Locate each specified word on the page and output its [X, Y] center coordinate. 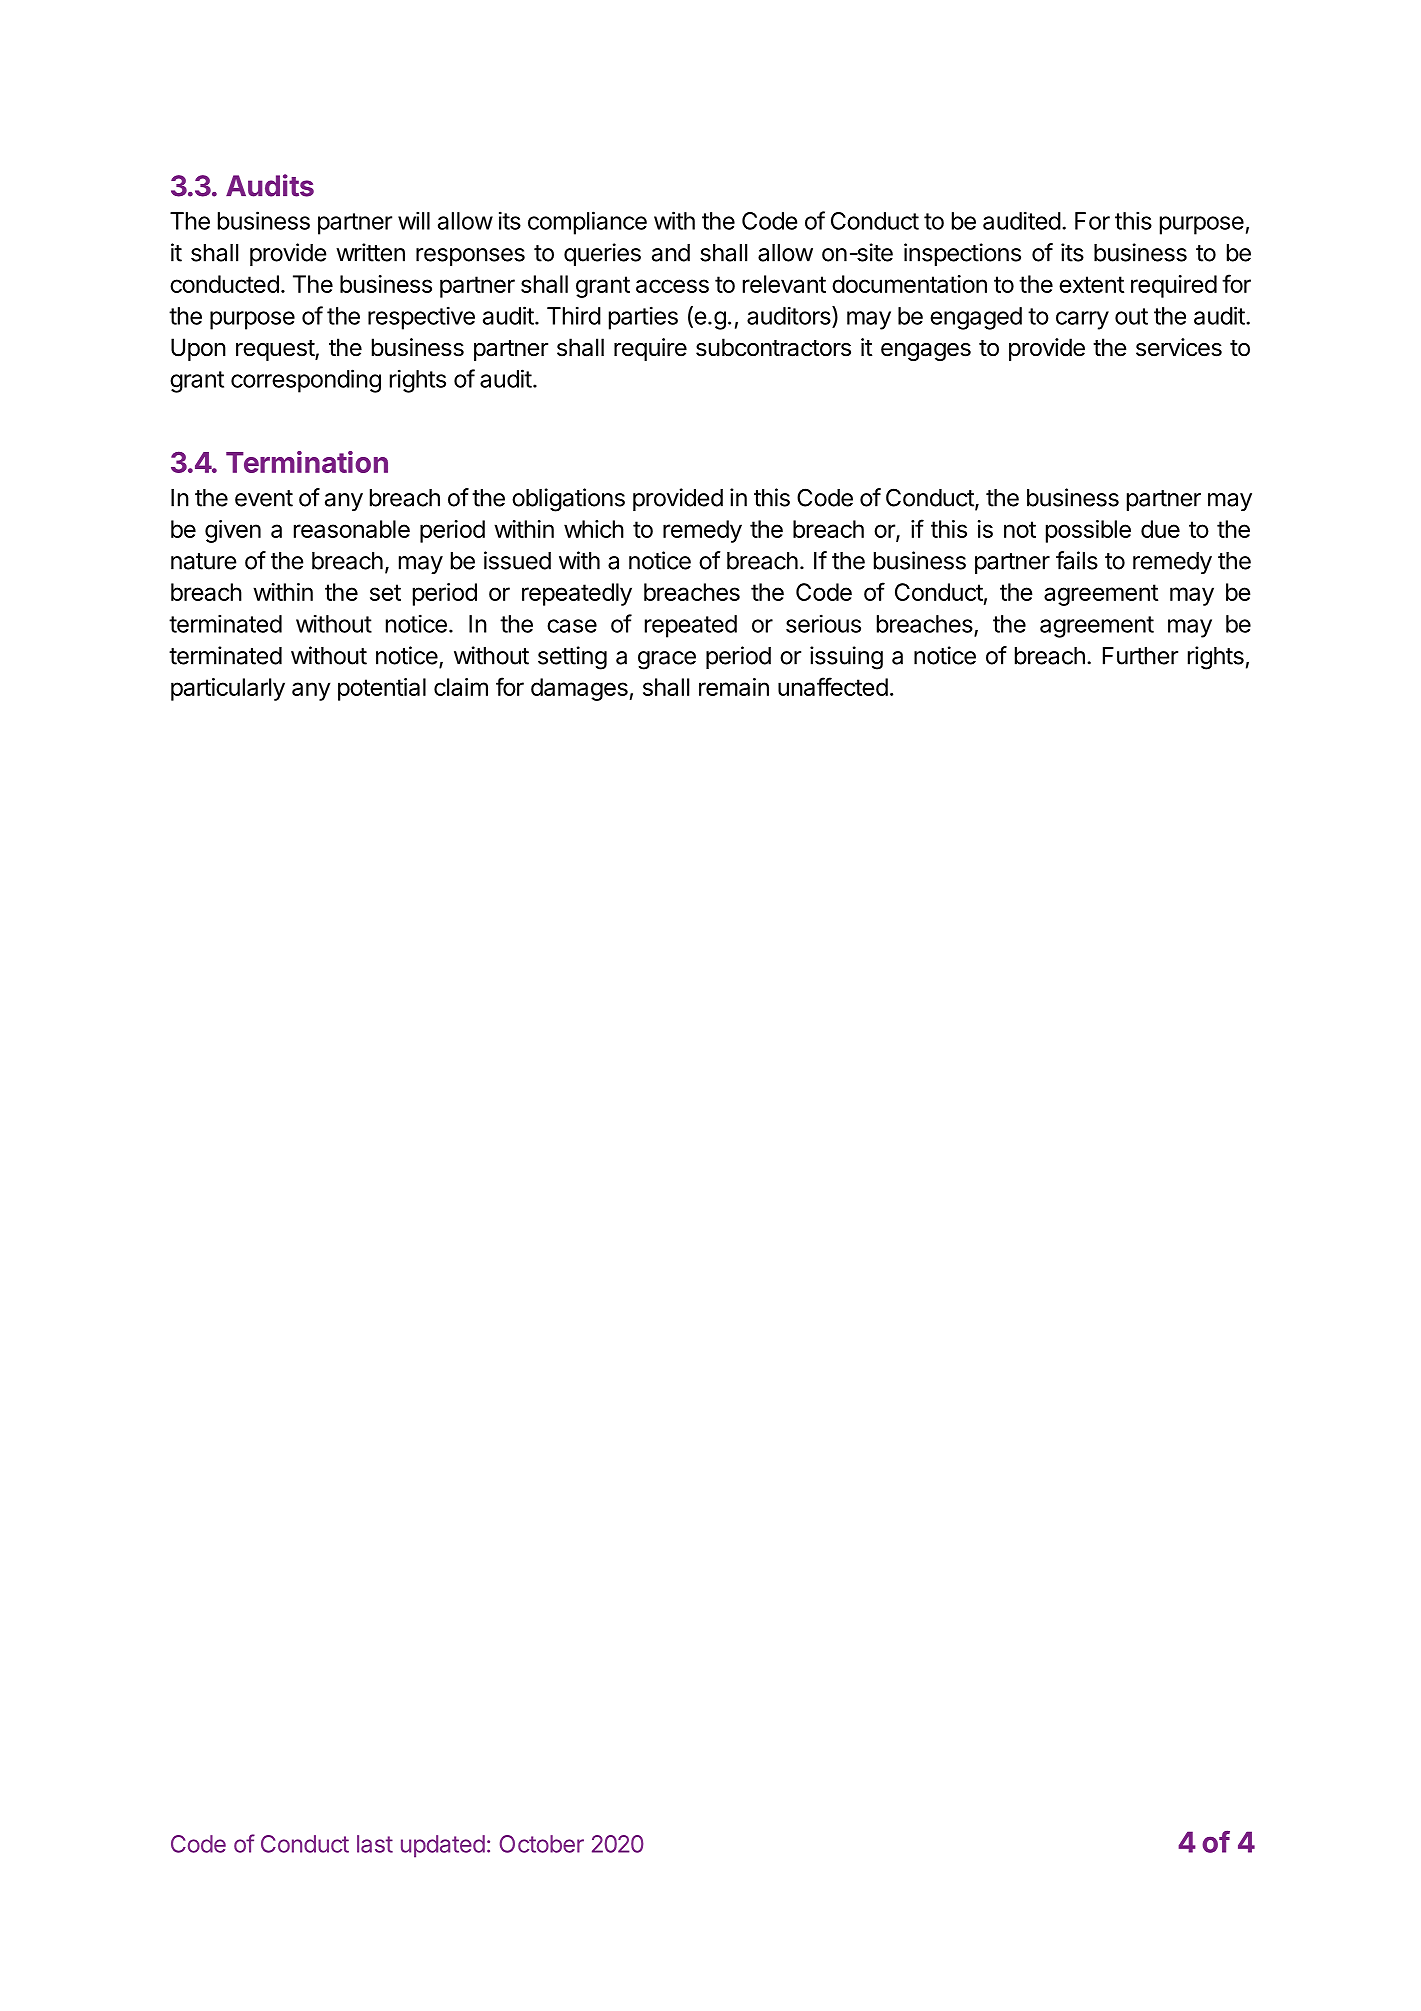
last [375, 1844]
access [672, 286]
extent [1091, 284]
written [370, 252]
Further [1140, 656]
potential [382, 689]
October [542, 1844]
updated [443, 1846]
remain [734, 687]
